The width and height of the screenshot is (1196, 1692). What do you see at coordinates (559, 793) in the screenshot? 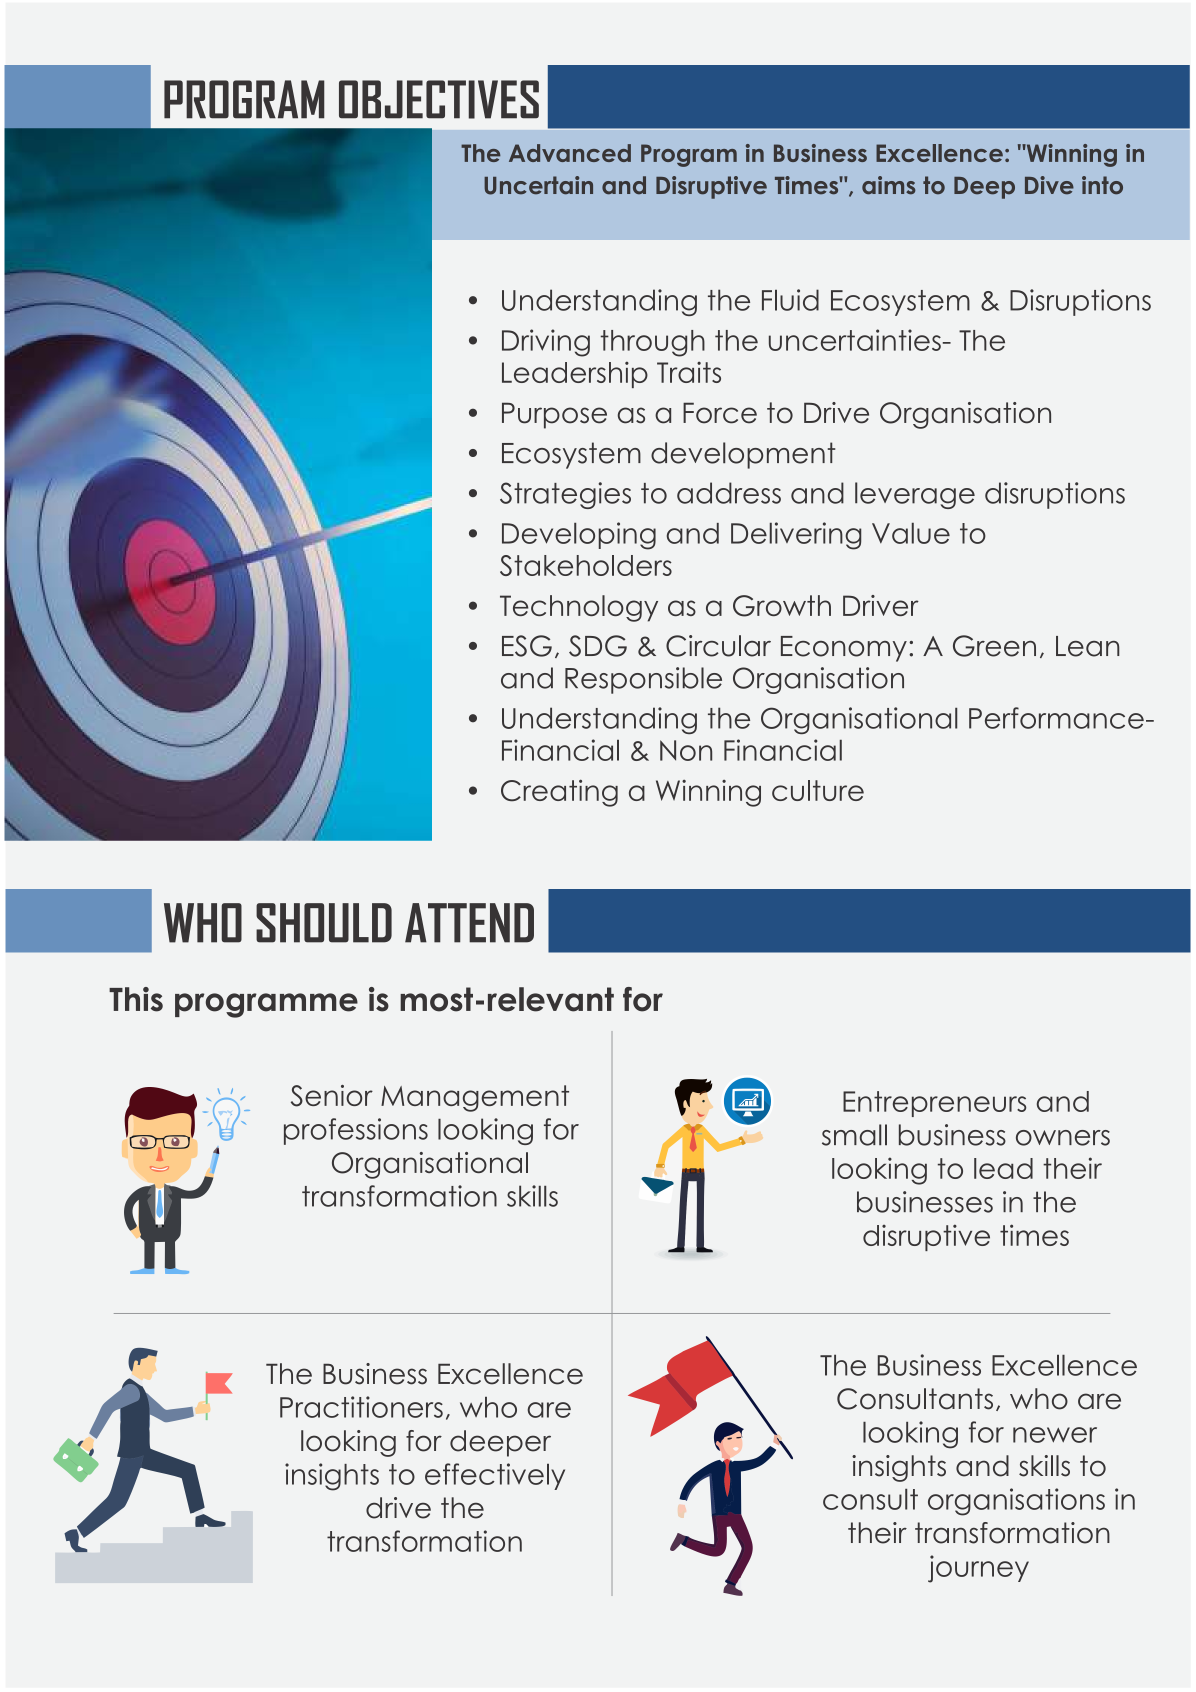
I see `Creating` at bounding box center [559, 793].
